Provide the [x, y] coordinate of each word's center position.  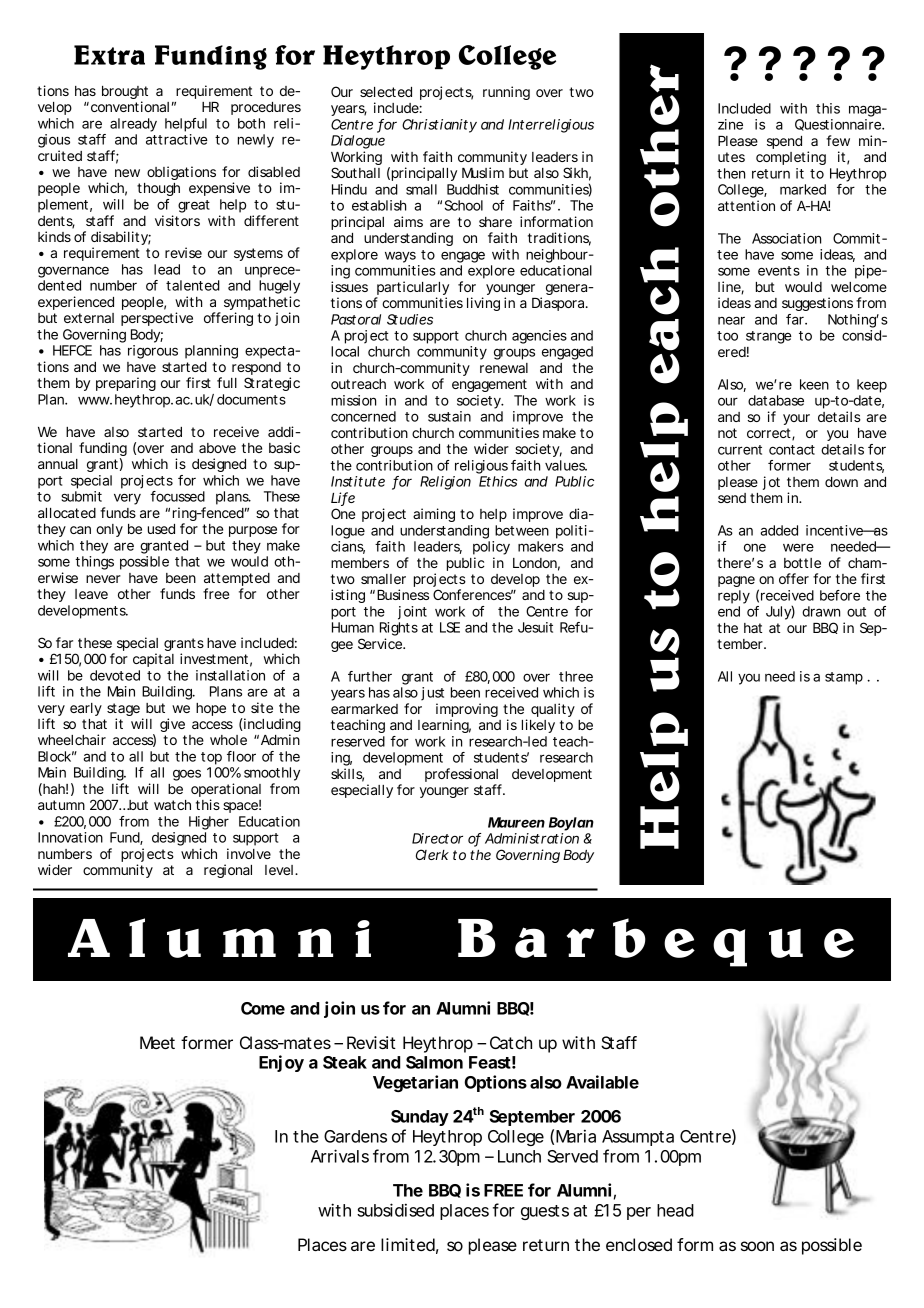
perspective [157, 319]
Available [602, 1082]
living [483, 304]
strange [769, 337]
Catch [511, 1042]
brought [125, 94]
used [161, 529]
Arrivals [340, 1156]
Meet [157, 1042]
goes [187, 775]
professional [463, 776]
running [506, 93]
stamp [844, 678]
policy [491, 548]
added [779, 530]
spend [784, 142]
